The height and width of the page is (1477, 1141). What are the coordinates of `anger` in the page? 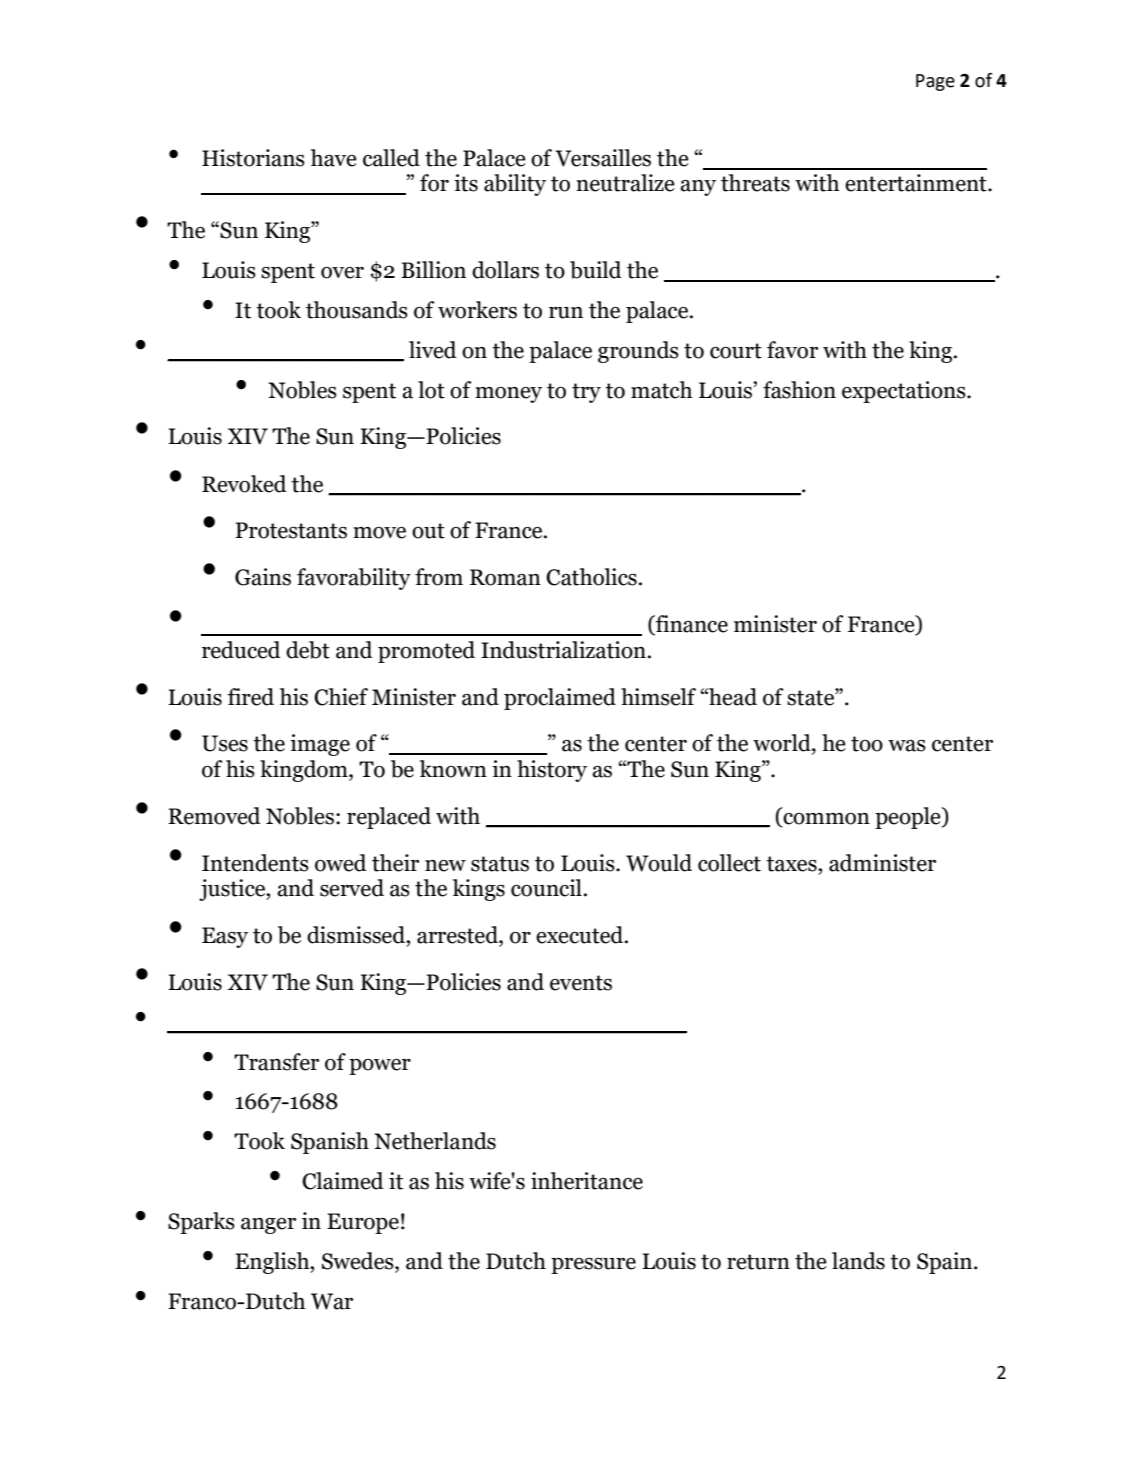 It's located at (268, 1226).
